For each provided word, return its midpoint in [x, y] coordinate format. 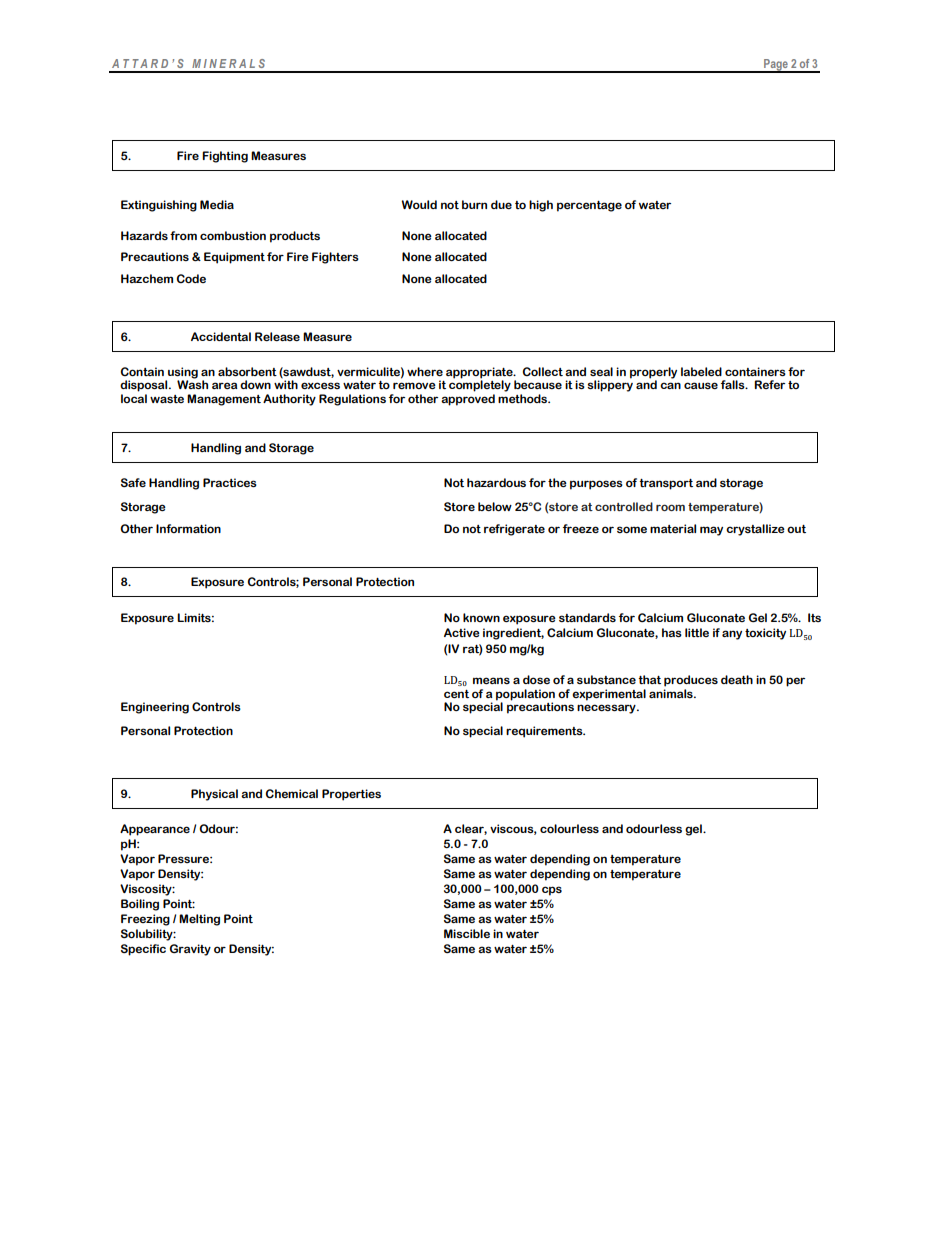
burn [474, 204]
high [541, 206]
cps [552, 891]
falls [734, 384]
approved [468, 400]
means [491, 680]
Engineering [155, 708]
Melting [199, 920]
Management [224, 400]
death [737, 680]
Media [217, 204]
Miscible [467, 933]
